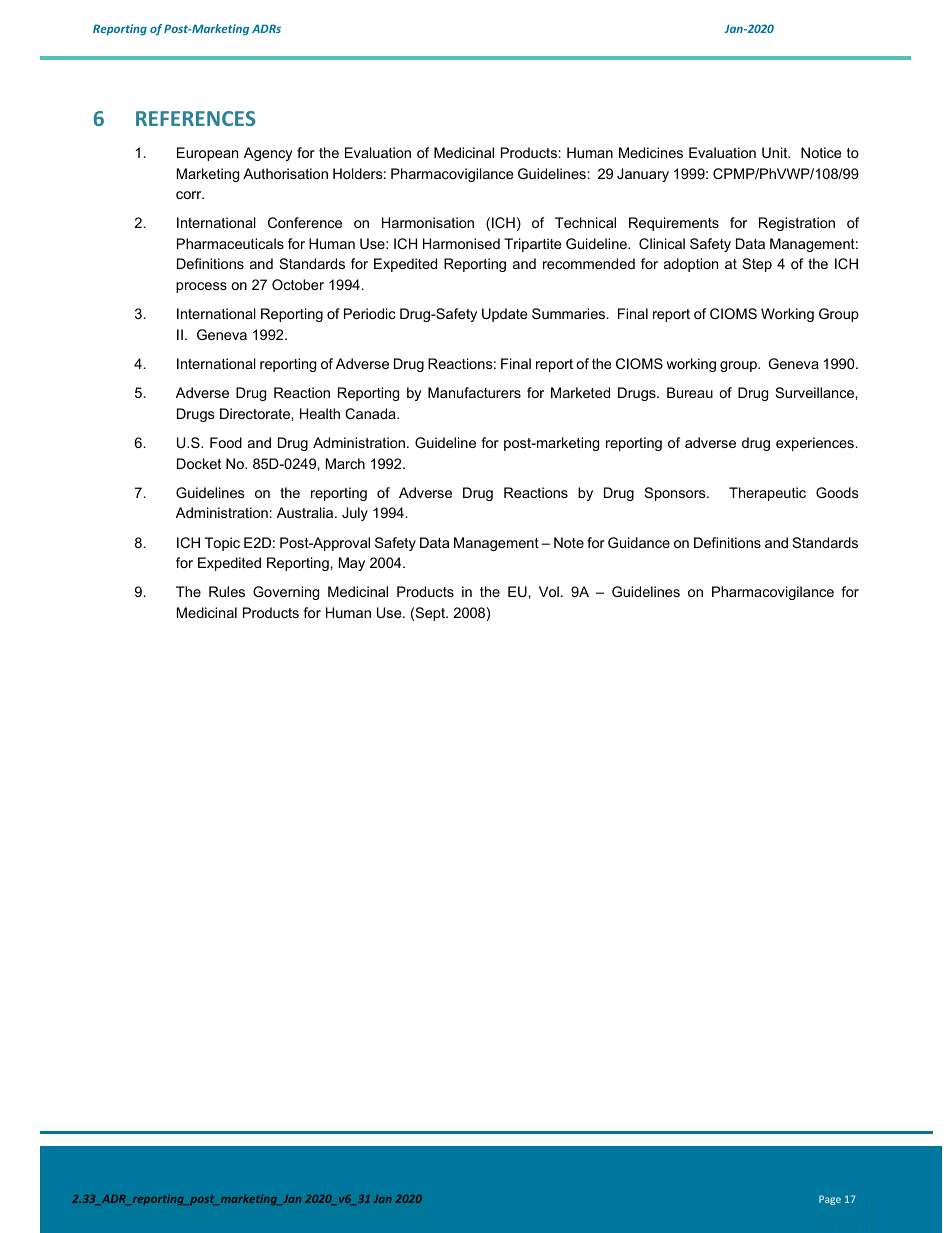  I want to click on Technical, so click(585, 222).
